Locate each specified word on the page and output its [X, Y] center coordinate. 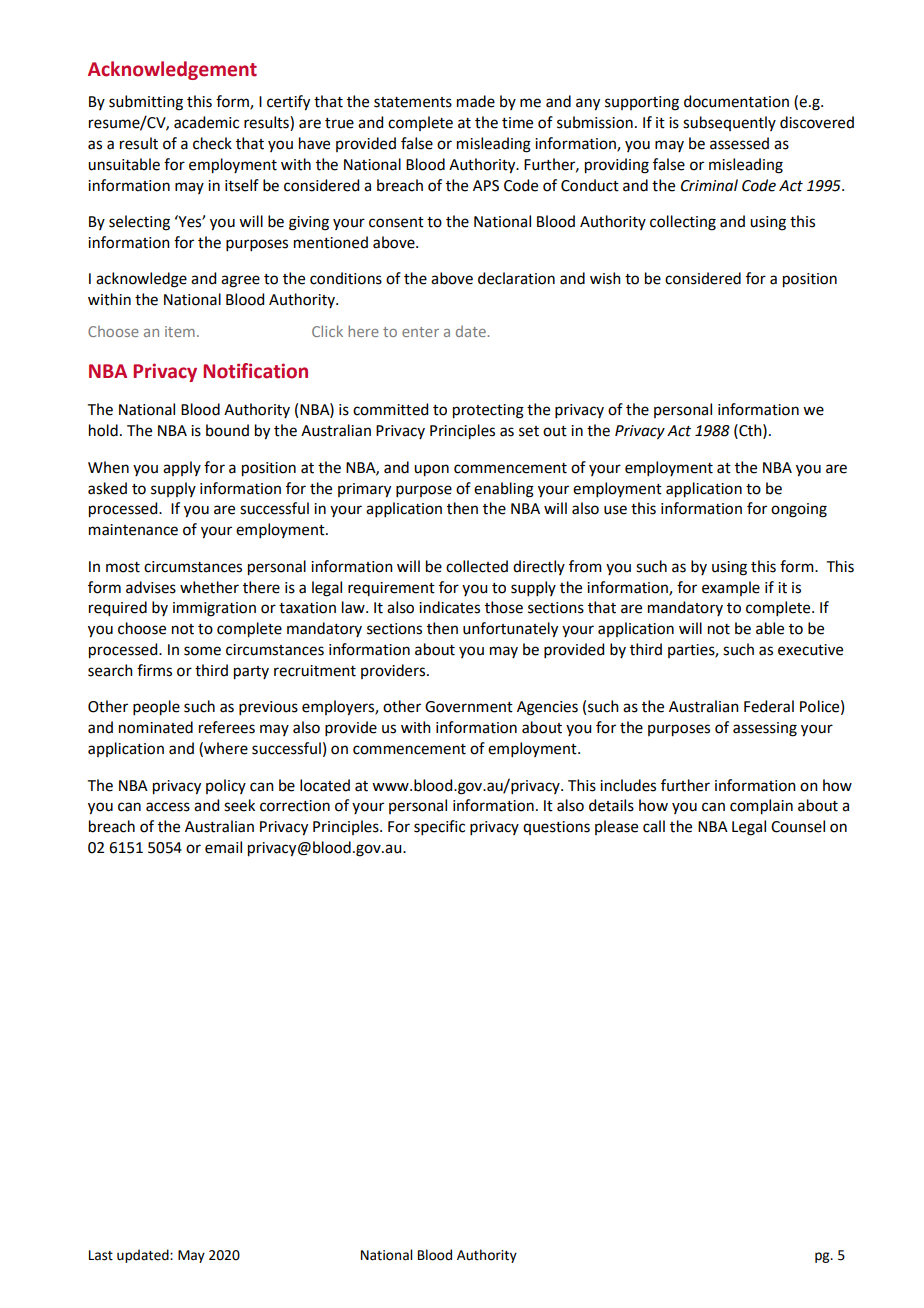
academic [206, 122]
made [476, 101]
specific [439, 827]
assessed [739, 143]
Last [101, 1255]
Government [469, 707]
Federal [769, 706]
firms [154, 670]
